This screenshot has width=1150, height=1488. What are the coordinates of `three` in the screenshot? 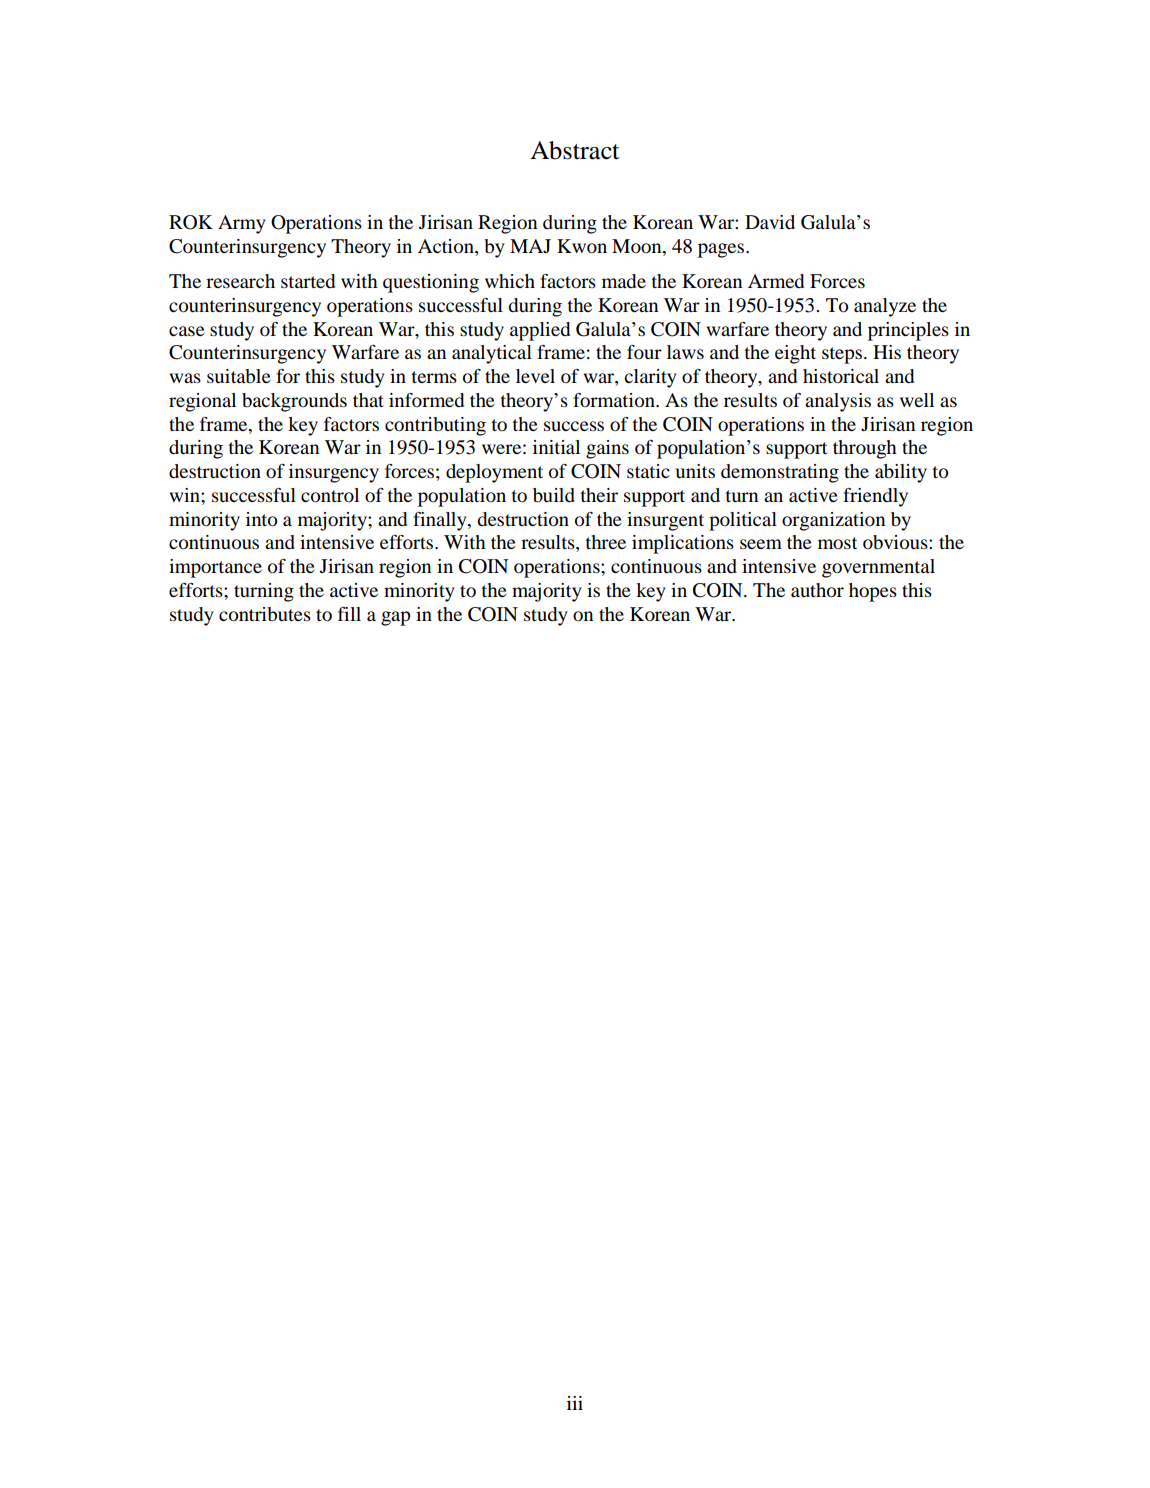 It's located at (605, 542).
